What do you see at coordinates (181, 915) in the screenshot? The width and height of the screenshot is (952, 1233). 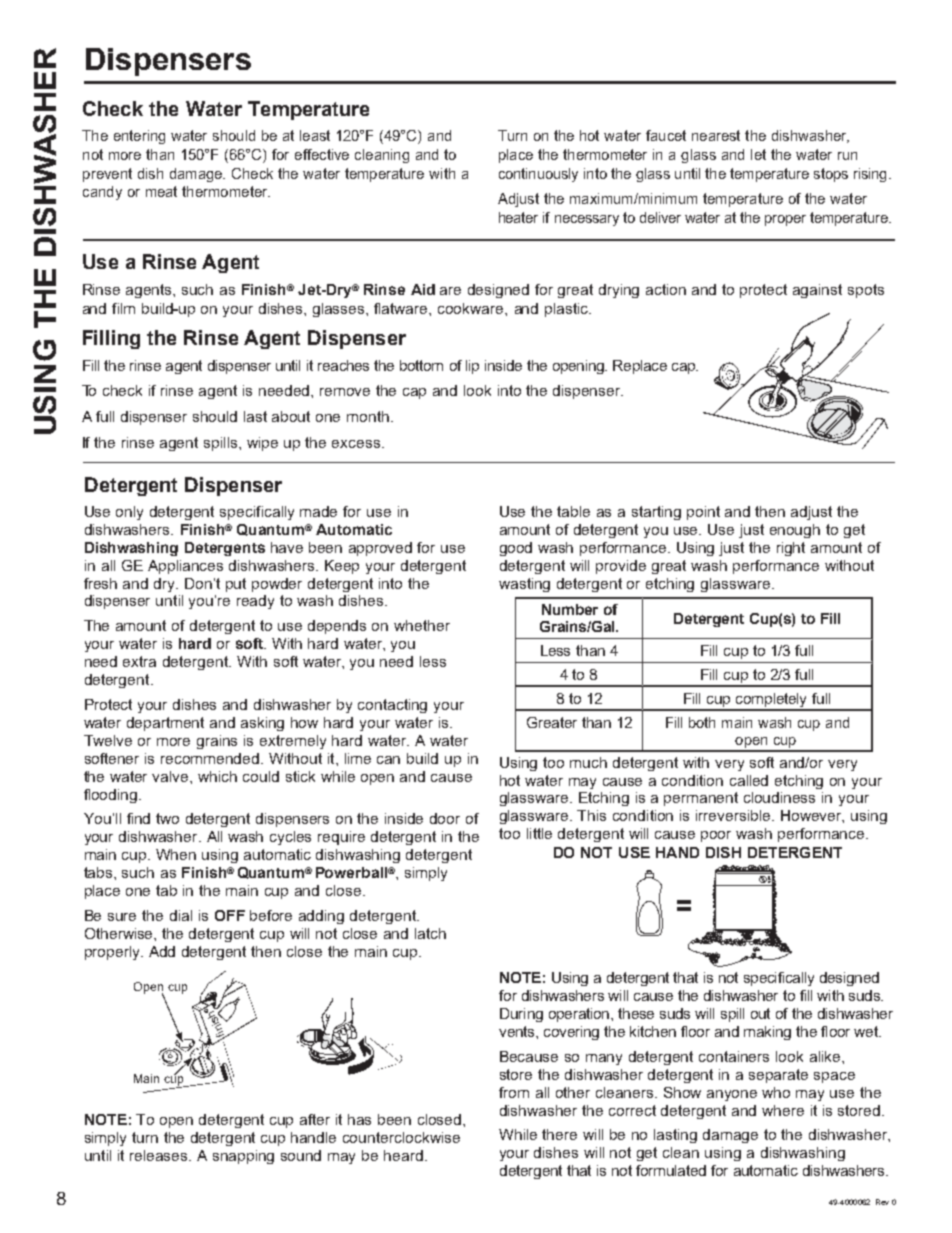 I see `dial` at bounding box center [181, 915].
